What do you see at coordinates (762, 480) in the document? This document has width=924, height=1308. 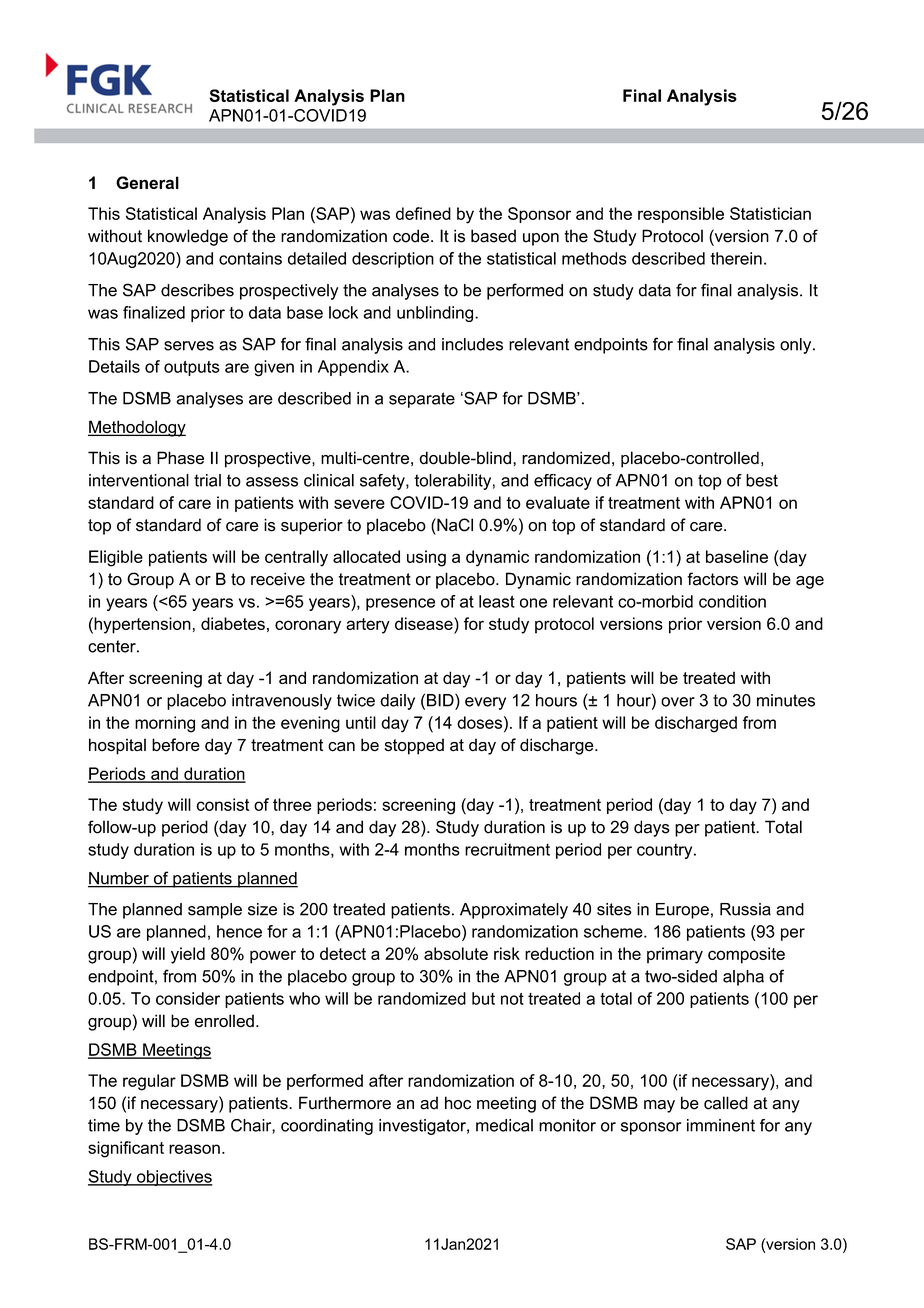 I see `best` at bounding box center [762, 480].
